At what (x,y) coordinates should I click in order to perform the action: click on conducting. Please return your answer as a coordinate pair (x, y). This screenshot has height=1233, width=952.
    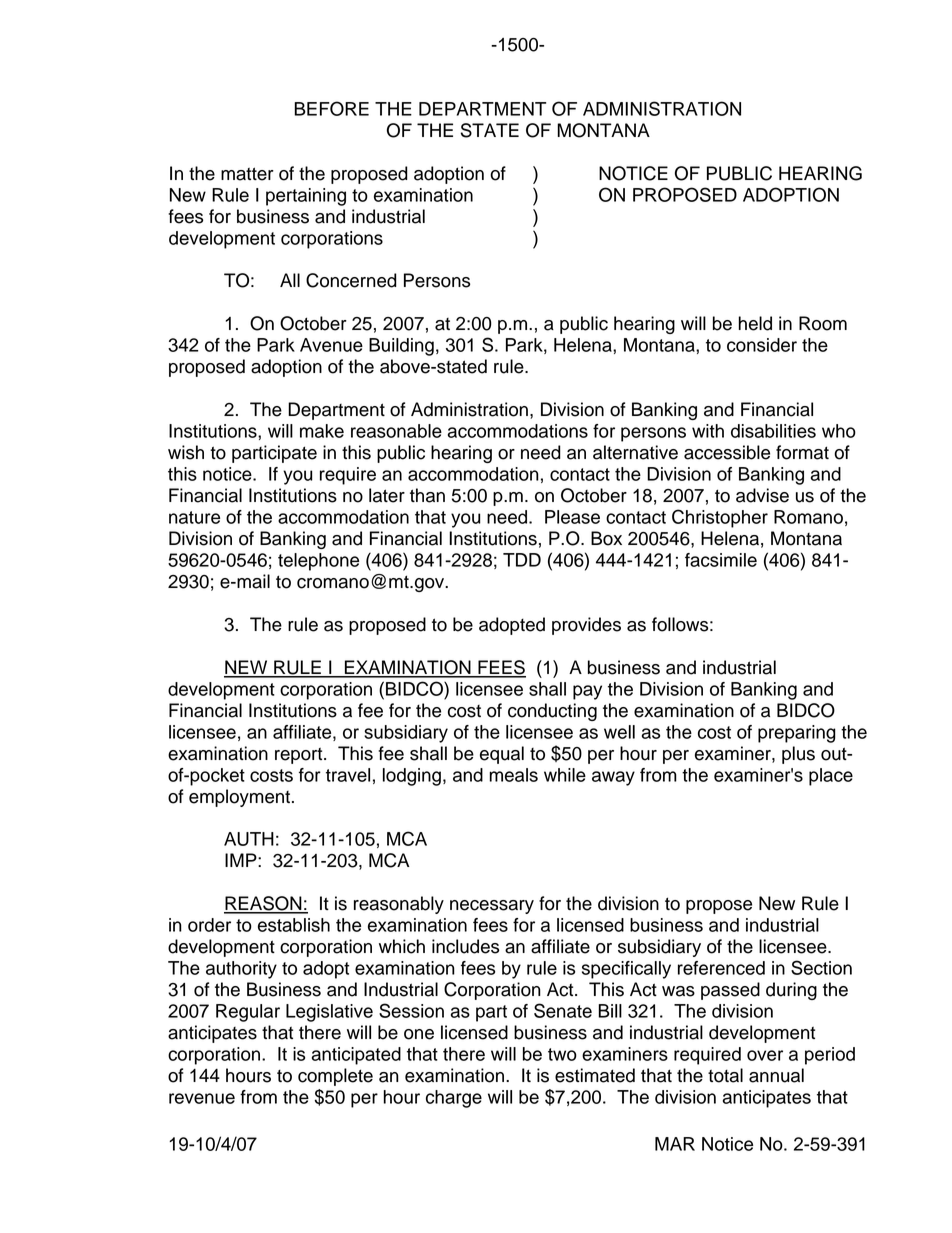
    Looking at the image, I should click on (552, 712).
